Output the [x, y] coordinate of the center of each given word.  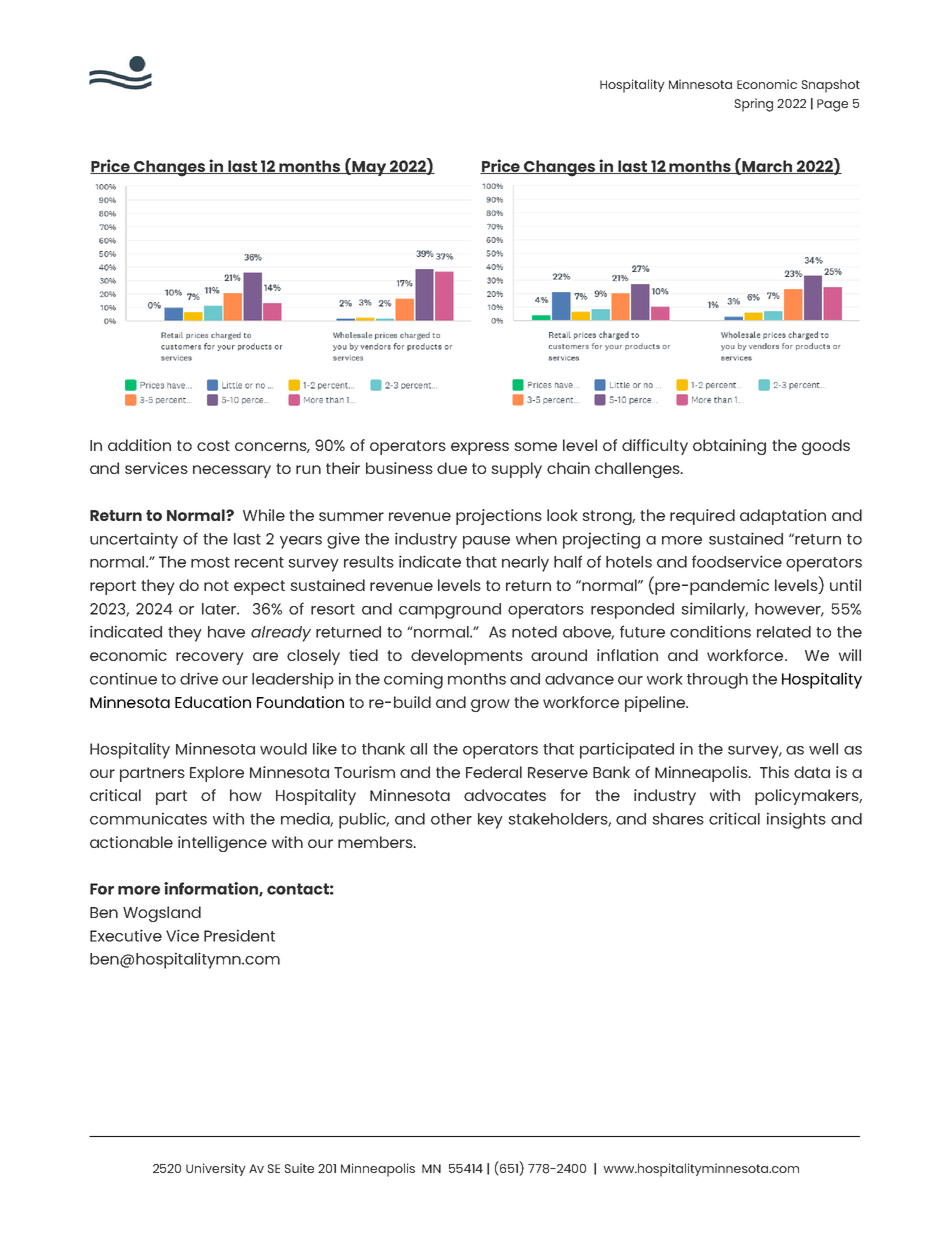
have [226, 632]
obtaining [729, 447]
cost [213, 445]
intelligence [222, 844]
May [369, 167]
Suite [299, 1168]
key [490, 821]
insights [796, 820]
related [784, 632]
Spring [753, 105]
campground [450, 611]
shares [678, 819]
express [480, 448]
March [768, 167]
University [216, 1169]
